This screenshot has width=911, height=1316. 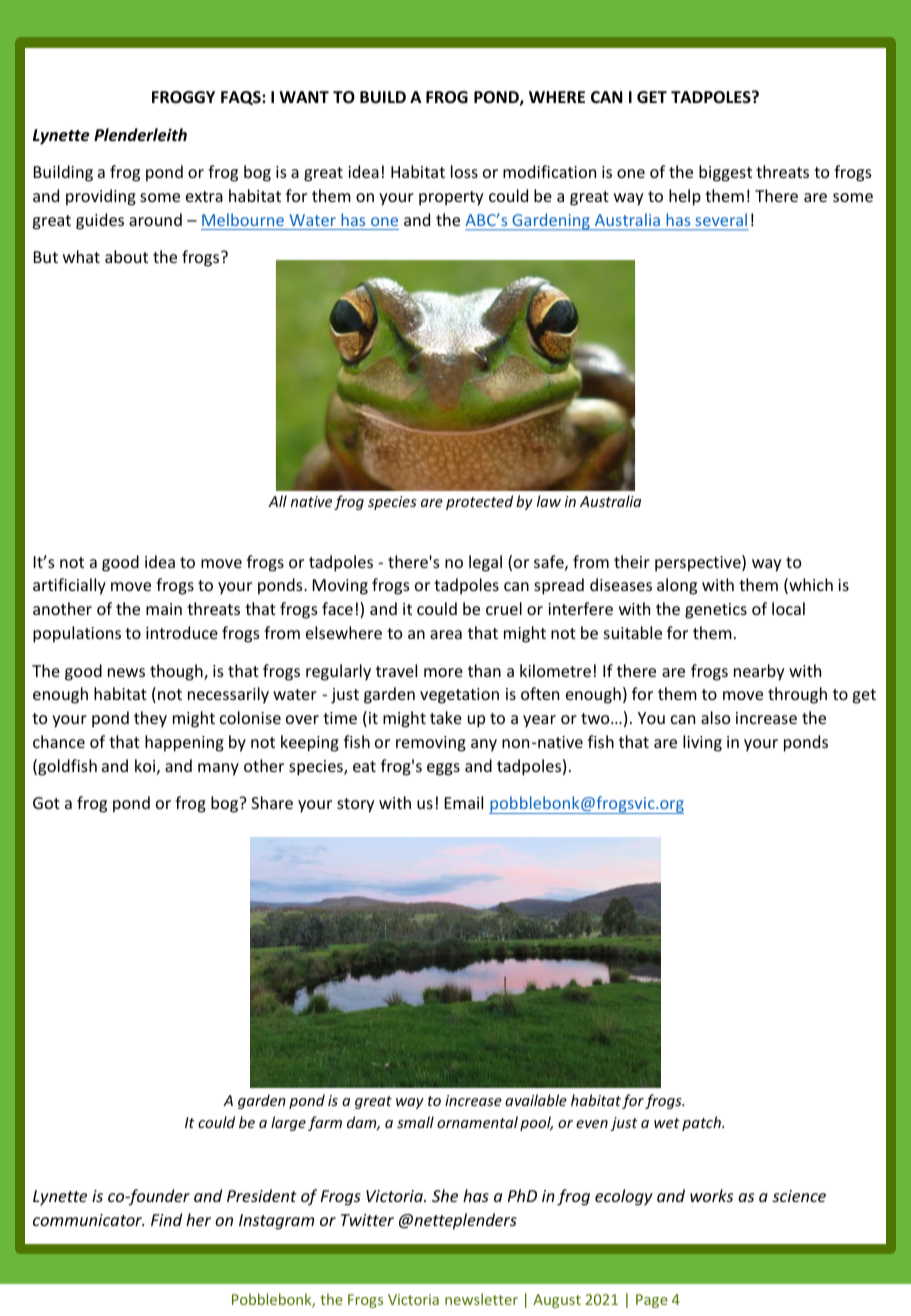 I want to click on biggest, so click(x=725, y=173).
